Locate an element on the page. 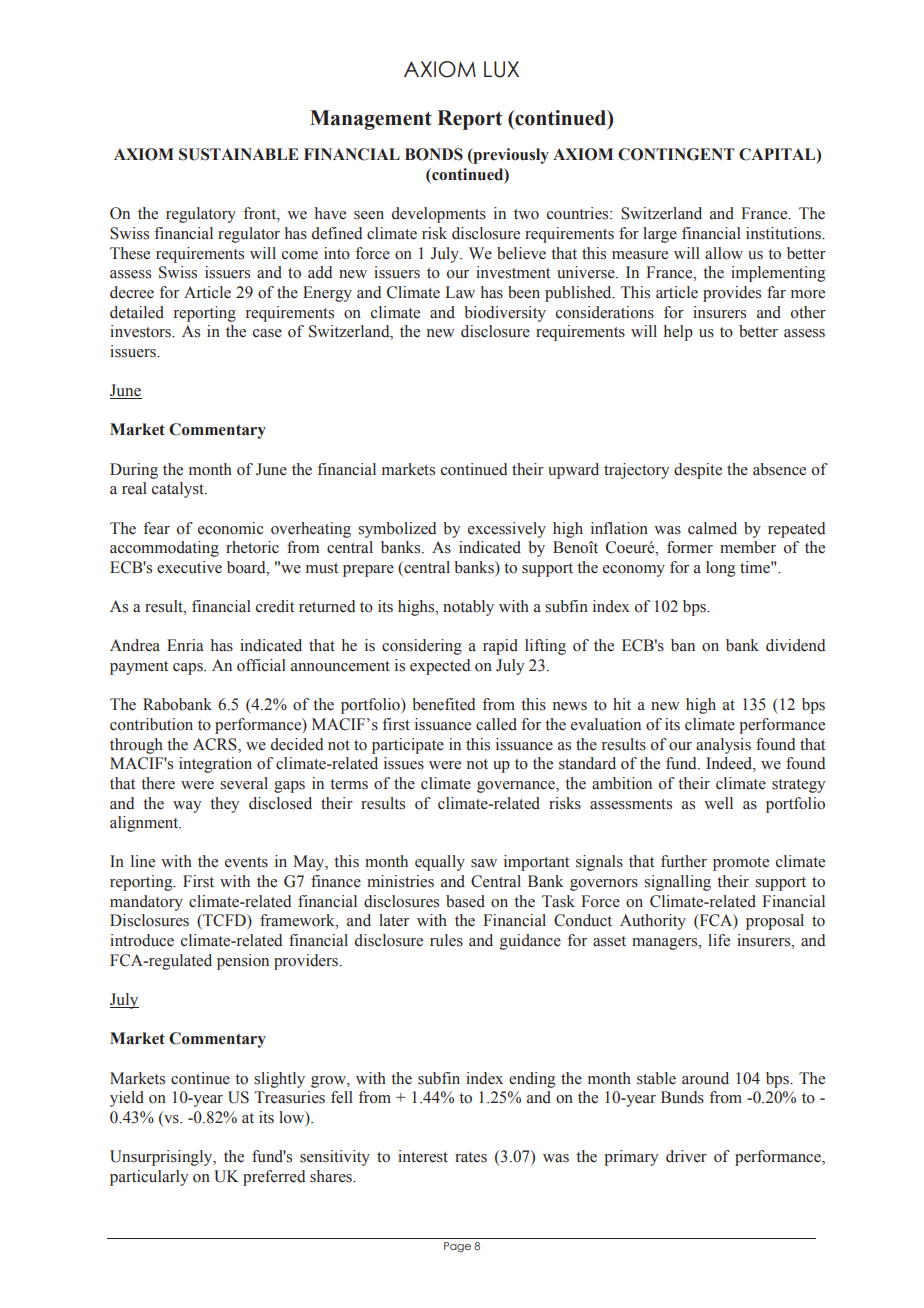 The width and height of the document is (924, 1308). LUX is located at coordinates (501, 69).
